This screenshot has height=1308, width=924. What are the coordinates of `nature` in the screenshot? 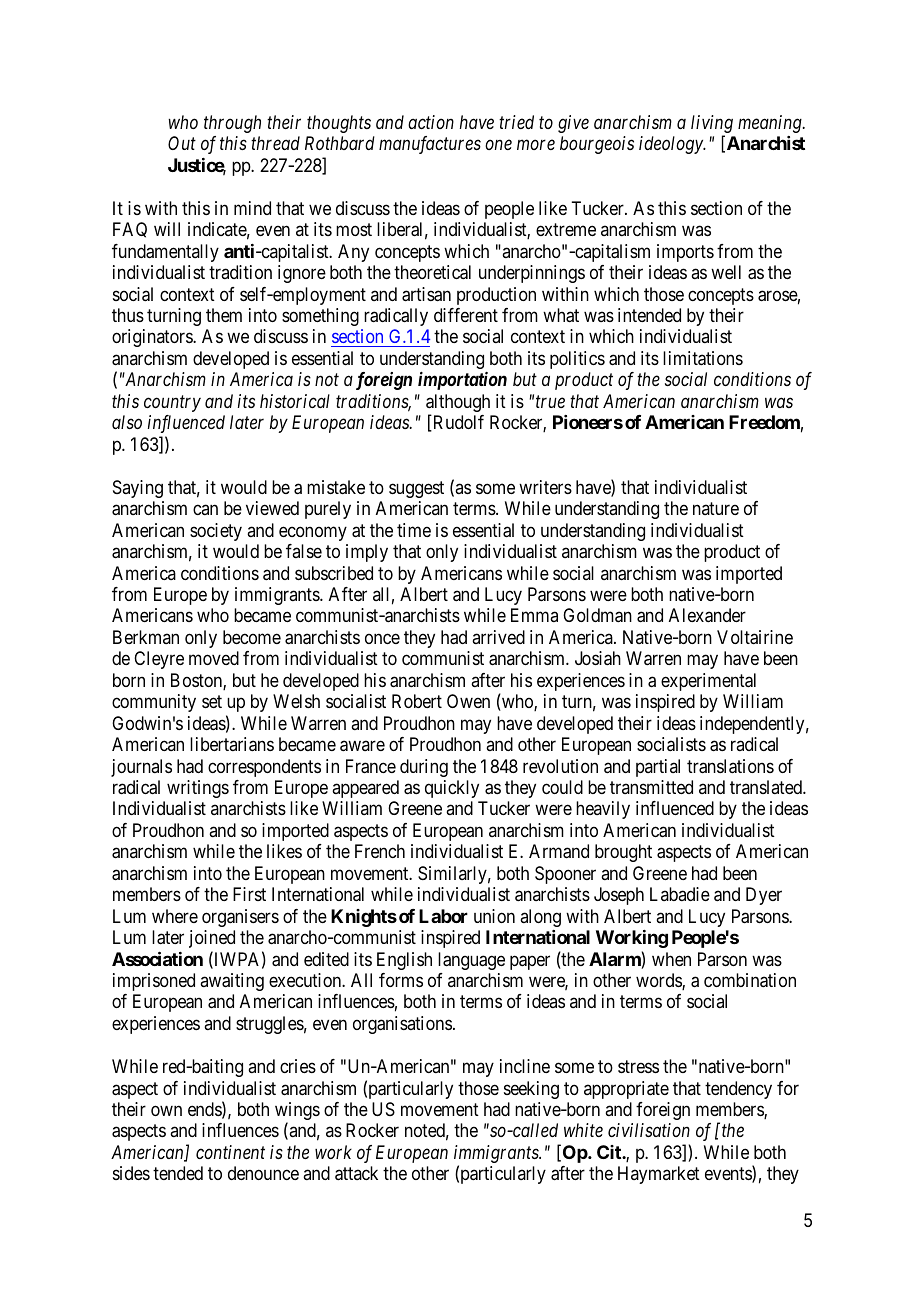 It's located at (716, 508).
